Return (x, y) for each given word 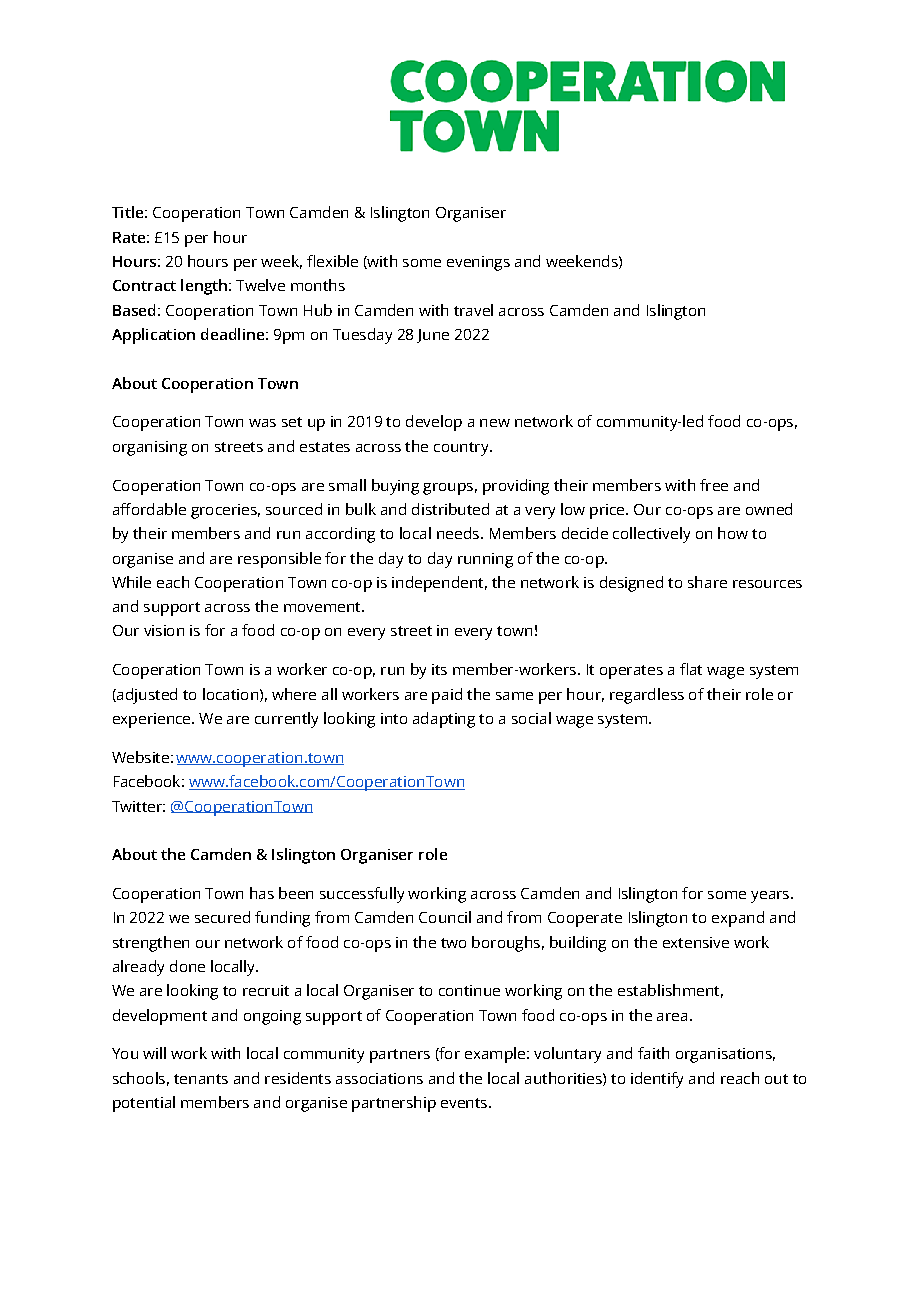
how (733, 533)
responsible (279, 560)
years (771, 897)
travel (473, 310)
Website (140, 757)
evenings (478, 263)
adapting (444, 720)
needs (458, 533)
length (204, 287)
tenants (201, 1079)
